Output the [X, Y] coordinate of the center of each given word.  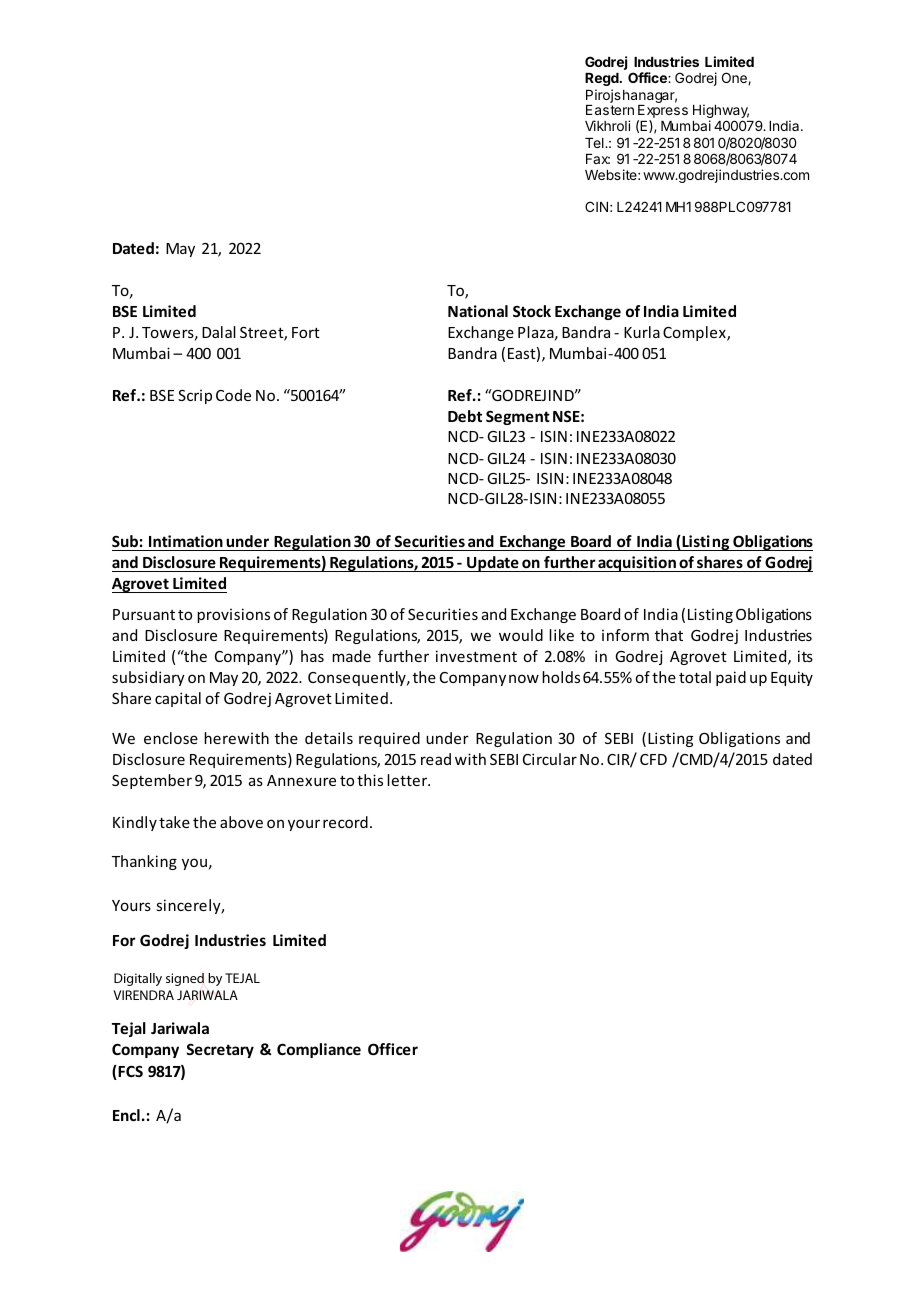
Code [233, 395]
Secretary [220, 1050]
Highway [721, 112]
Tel [595, 143]
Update [493, 564]
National [478, 311]
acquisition [637, 564]
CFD [653, 759]
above [241, 822]
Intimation [186, 543]
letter [408, 780]
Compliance [319, 1050]
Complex [695, 333]
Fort [306, 332]
